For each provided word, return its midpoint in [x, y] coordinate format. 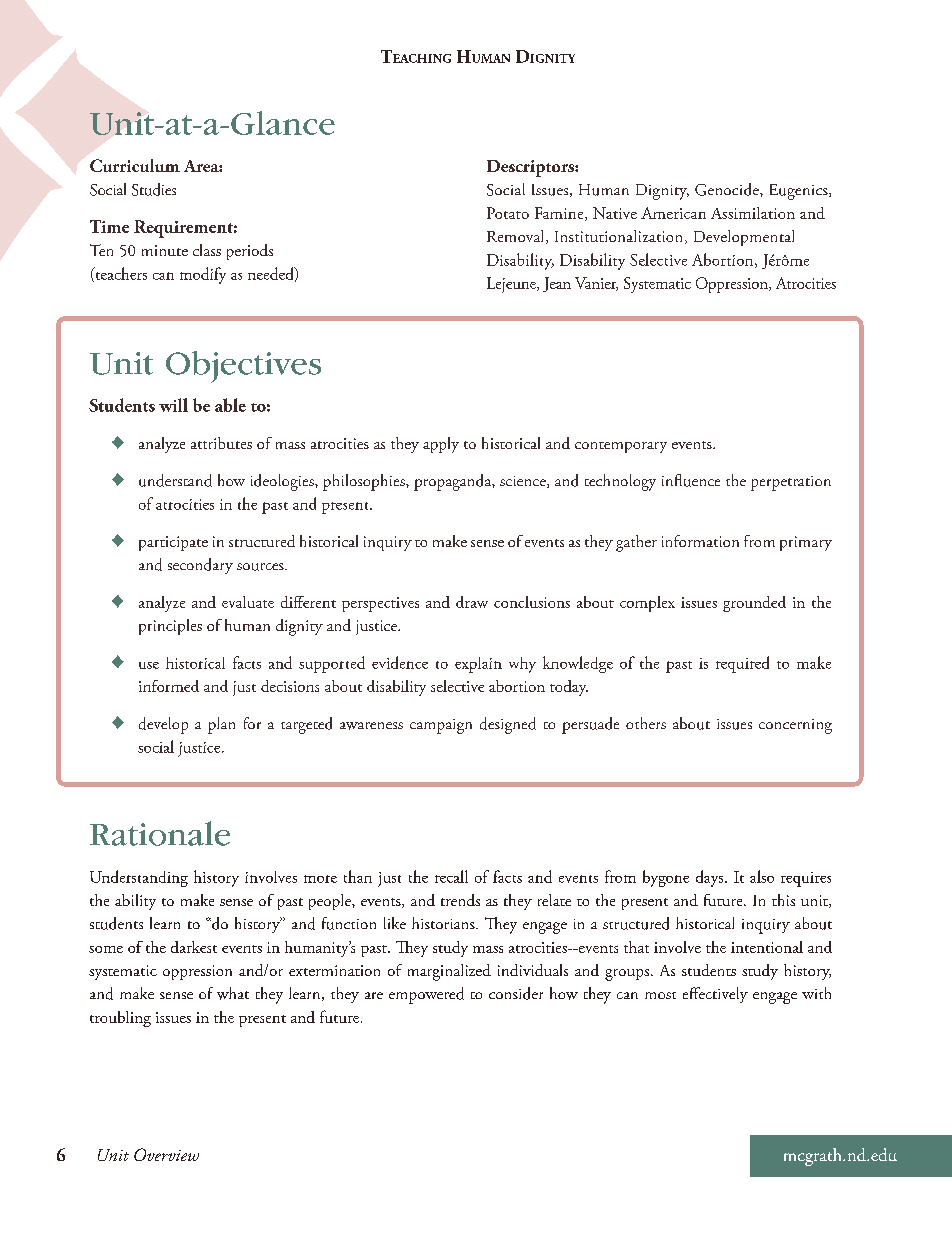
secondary [200, 566]
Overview [166, 1154]
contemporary [621, 447]
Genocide [728, 189]
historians [444, 923]
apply [441, 445]
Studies [154, 189]
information [700, 541]
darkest [194, 947]
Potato [508, 213]
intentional [767, 947]
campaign [441, 726]
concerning [795, 726]
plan [221, 725]
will [173, 405]
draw [472, 602]
